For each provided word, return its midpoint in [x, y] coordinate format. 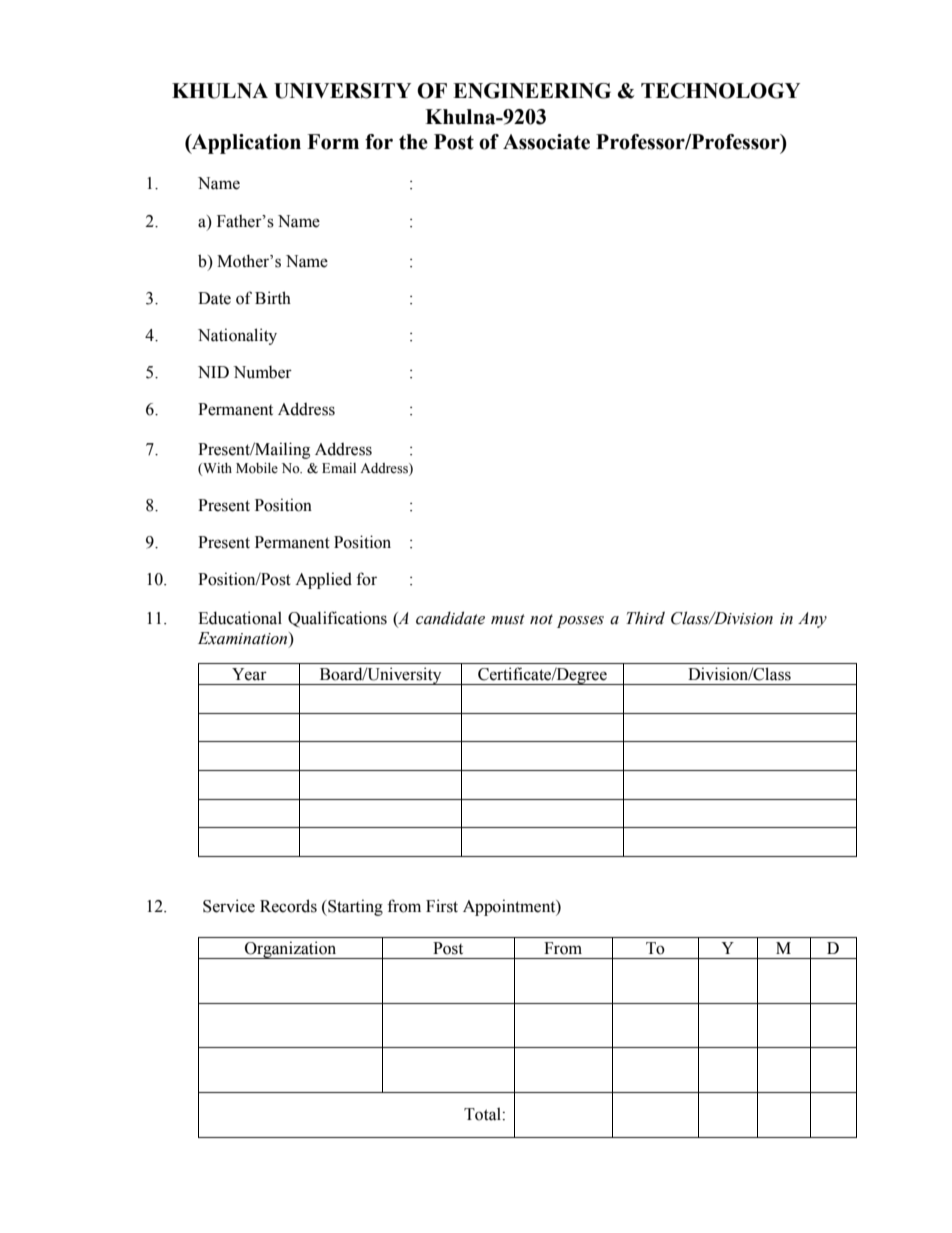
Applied [323, 580]
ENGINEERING [532, 91]
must [508, 619]
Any [812, 620]
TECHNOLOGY [720, 91]
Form [333, 142]
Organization [291, 950]
